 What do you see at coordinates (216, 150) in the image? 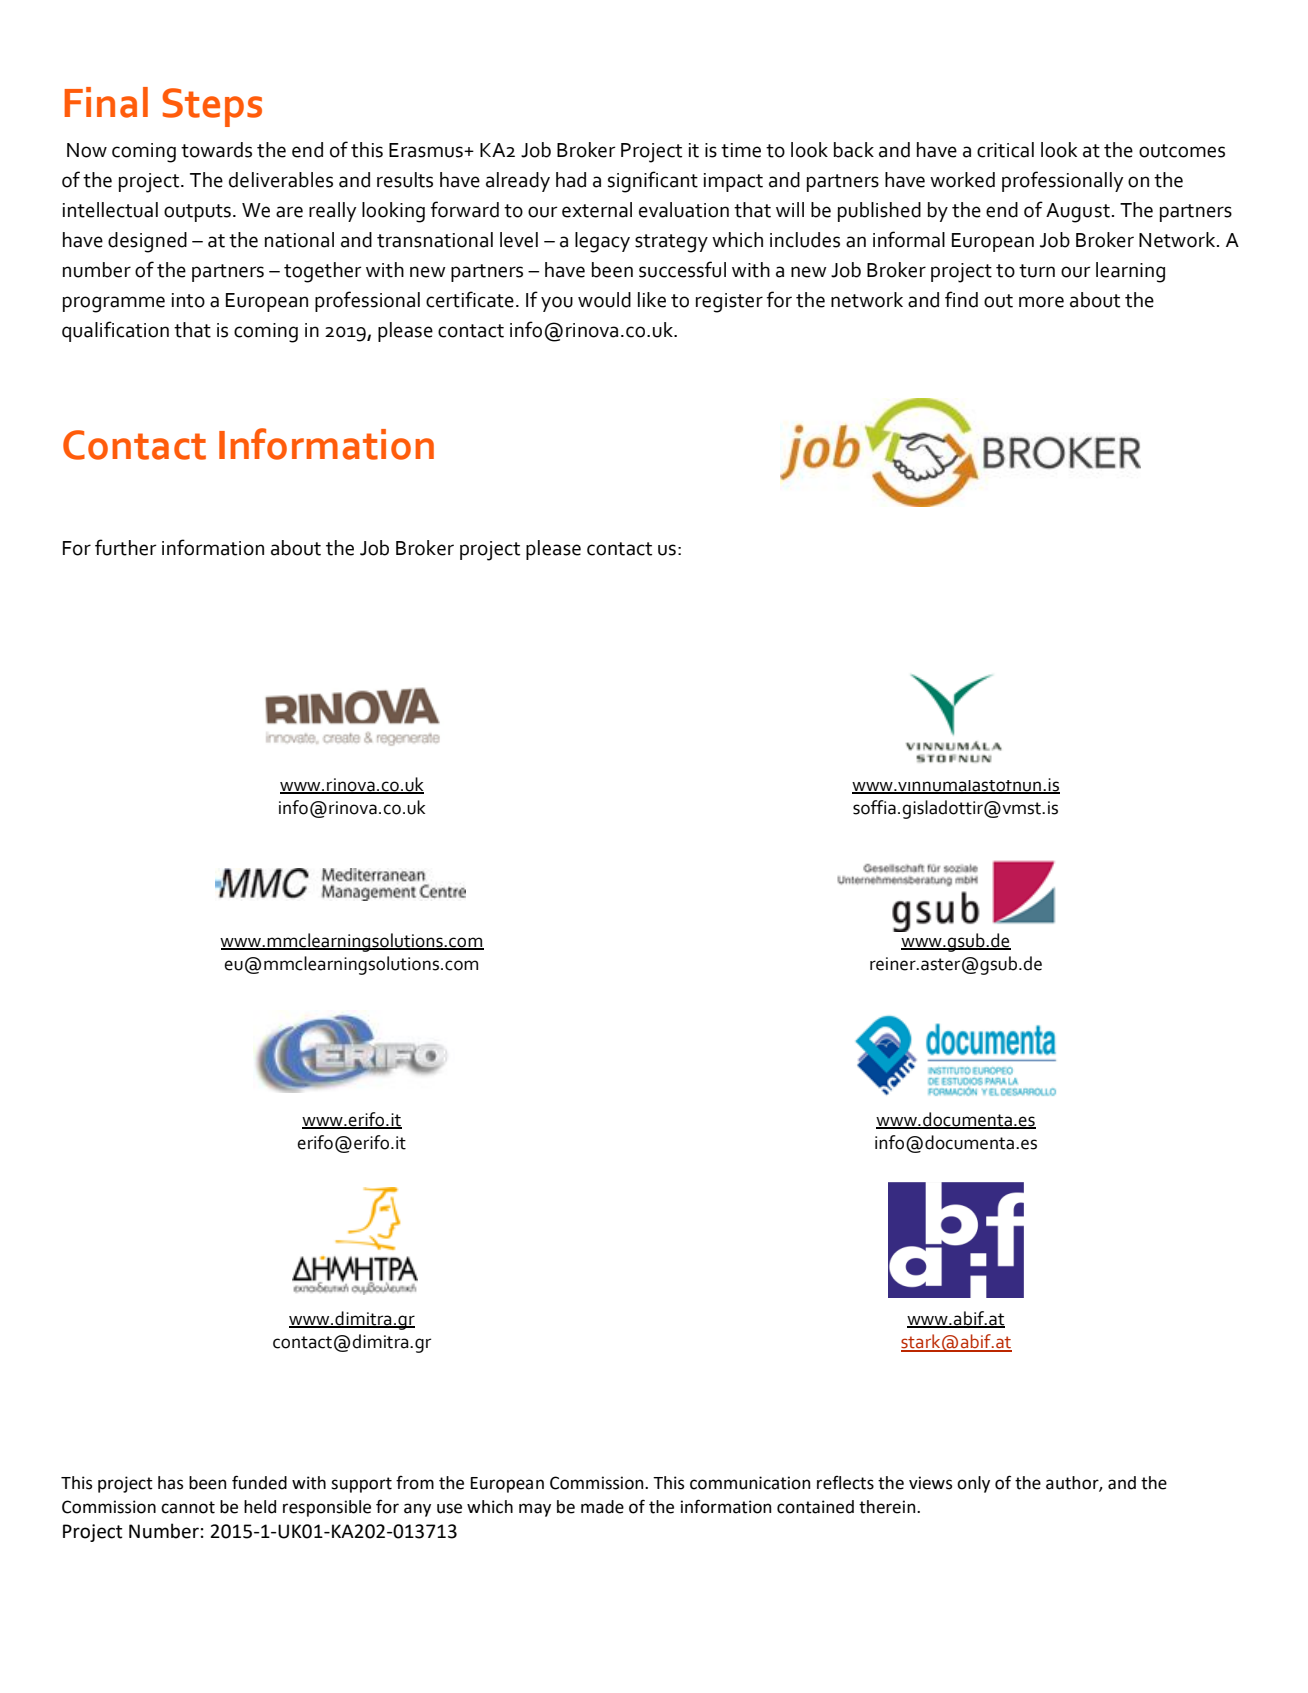
I see `towards` at bounding box center [216, 150].
